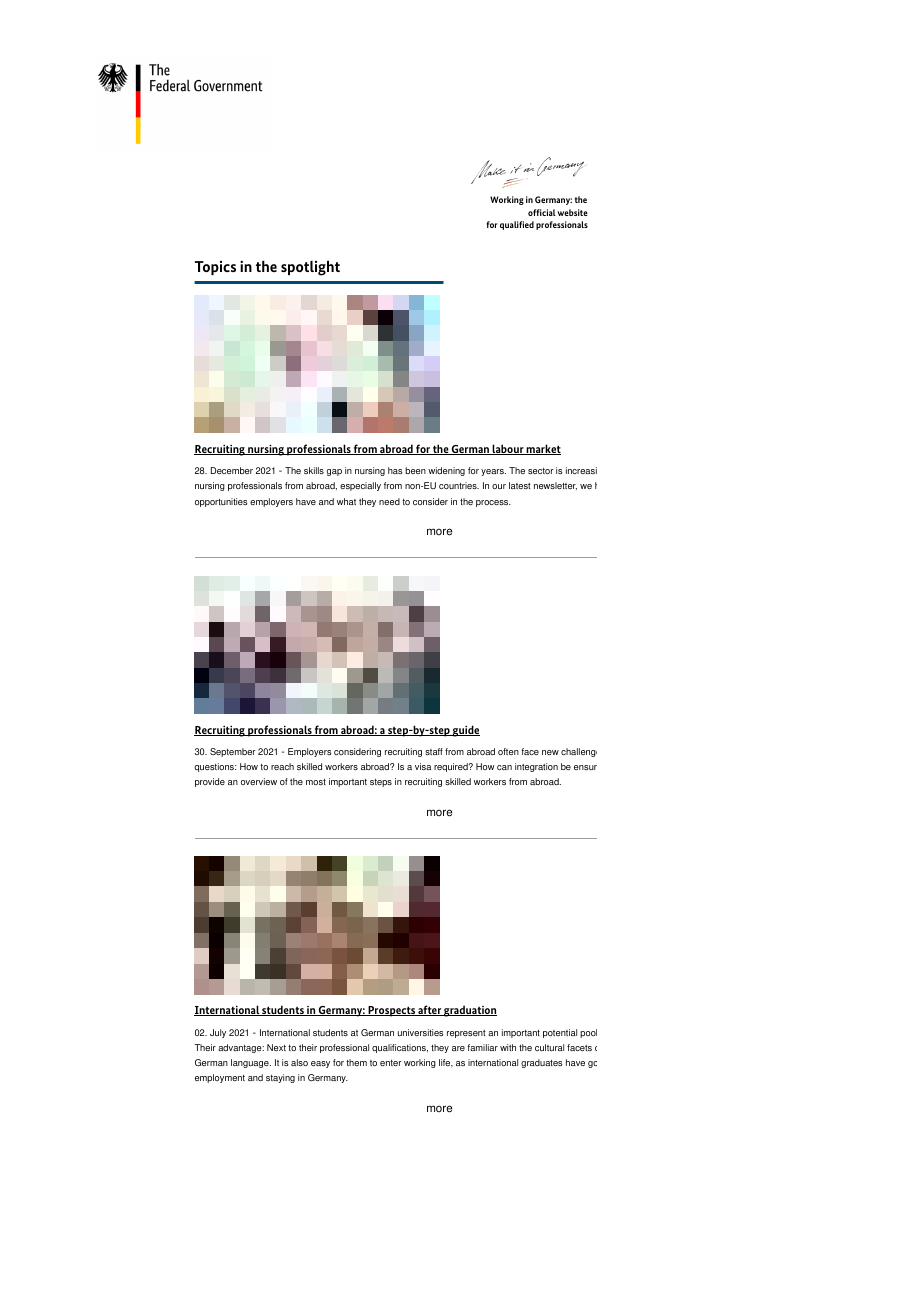 This screenshot has height=1308, width=924. What do you see at coordinates (215, 268) in the screenshot?
I see `Topics` at bounding box center [215, 268].
